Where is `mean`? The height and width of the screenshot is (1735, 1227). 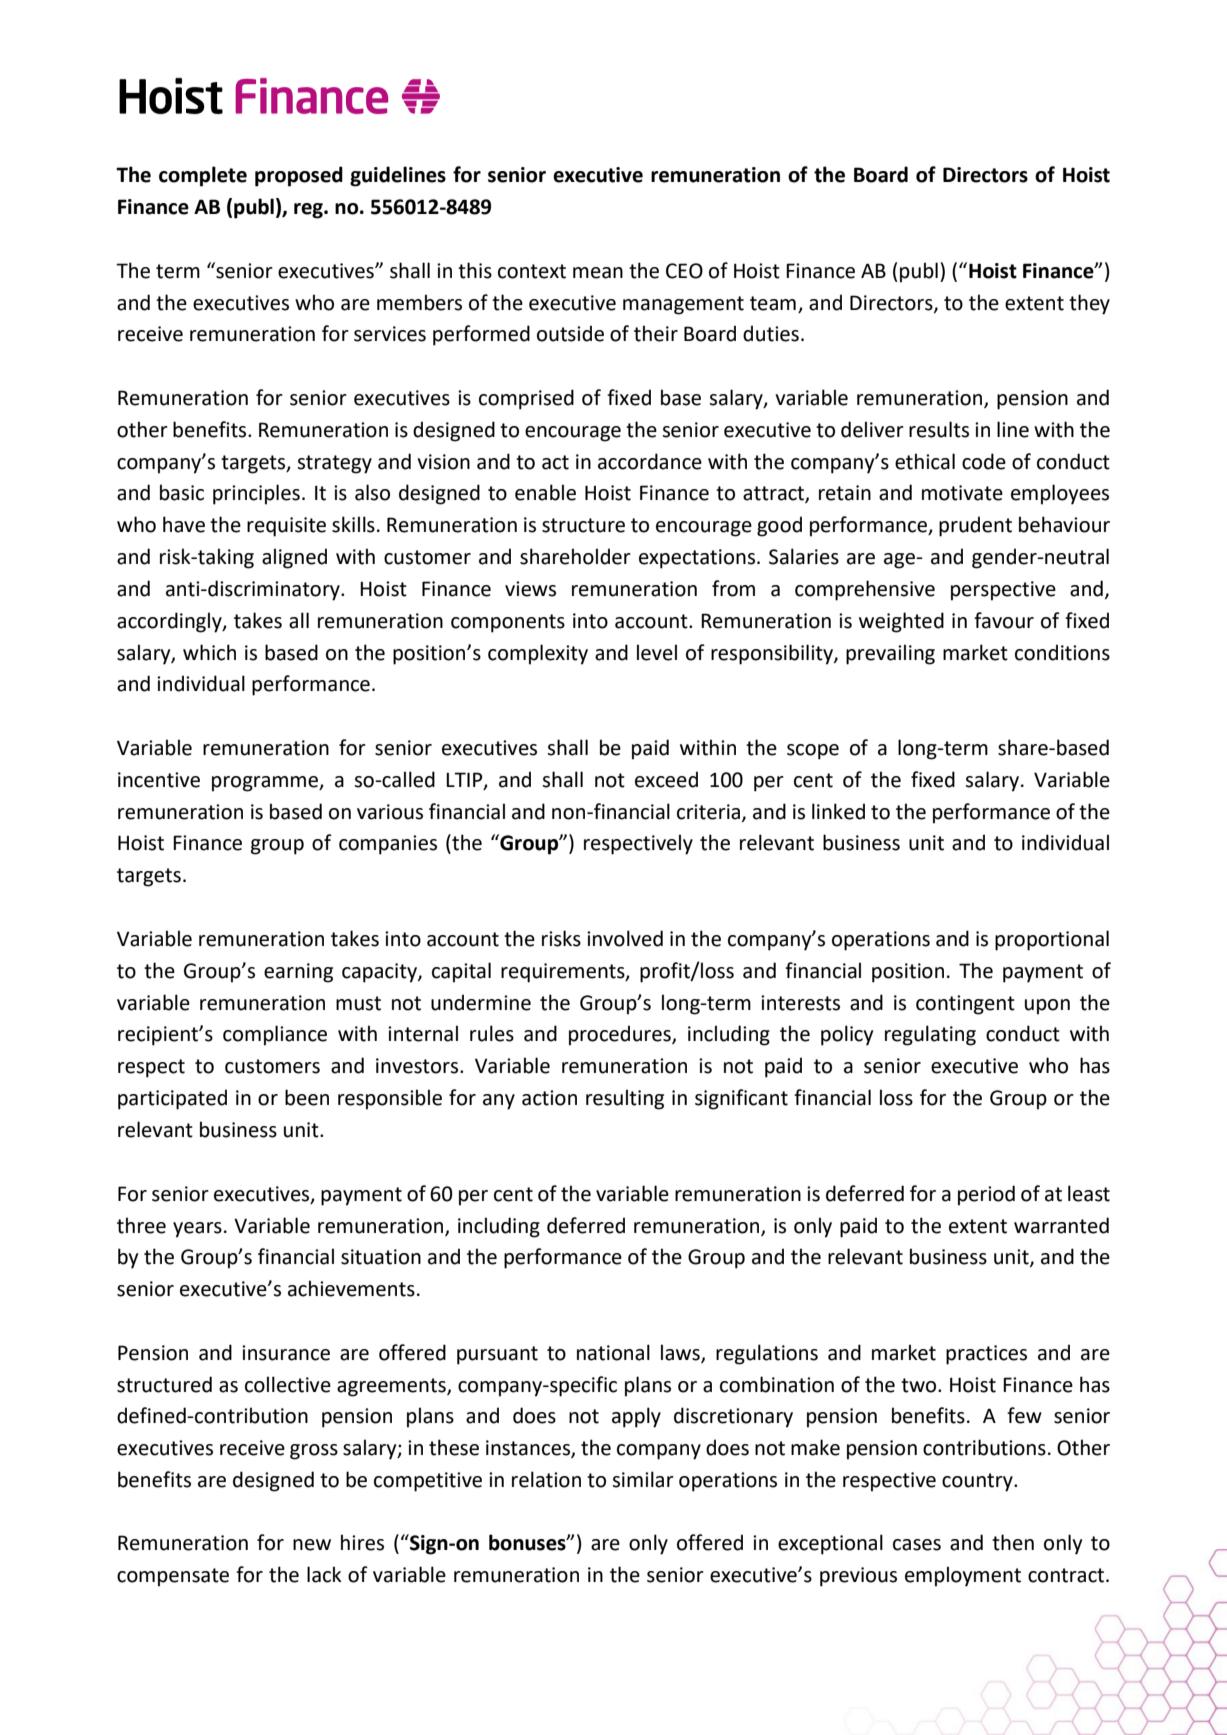
mean is located at coordinates (598, 273).
